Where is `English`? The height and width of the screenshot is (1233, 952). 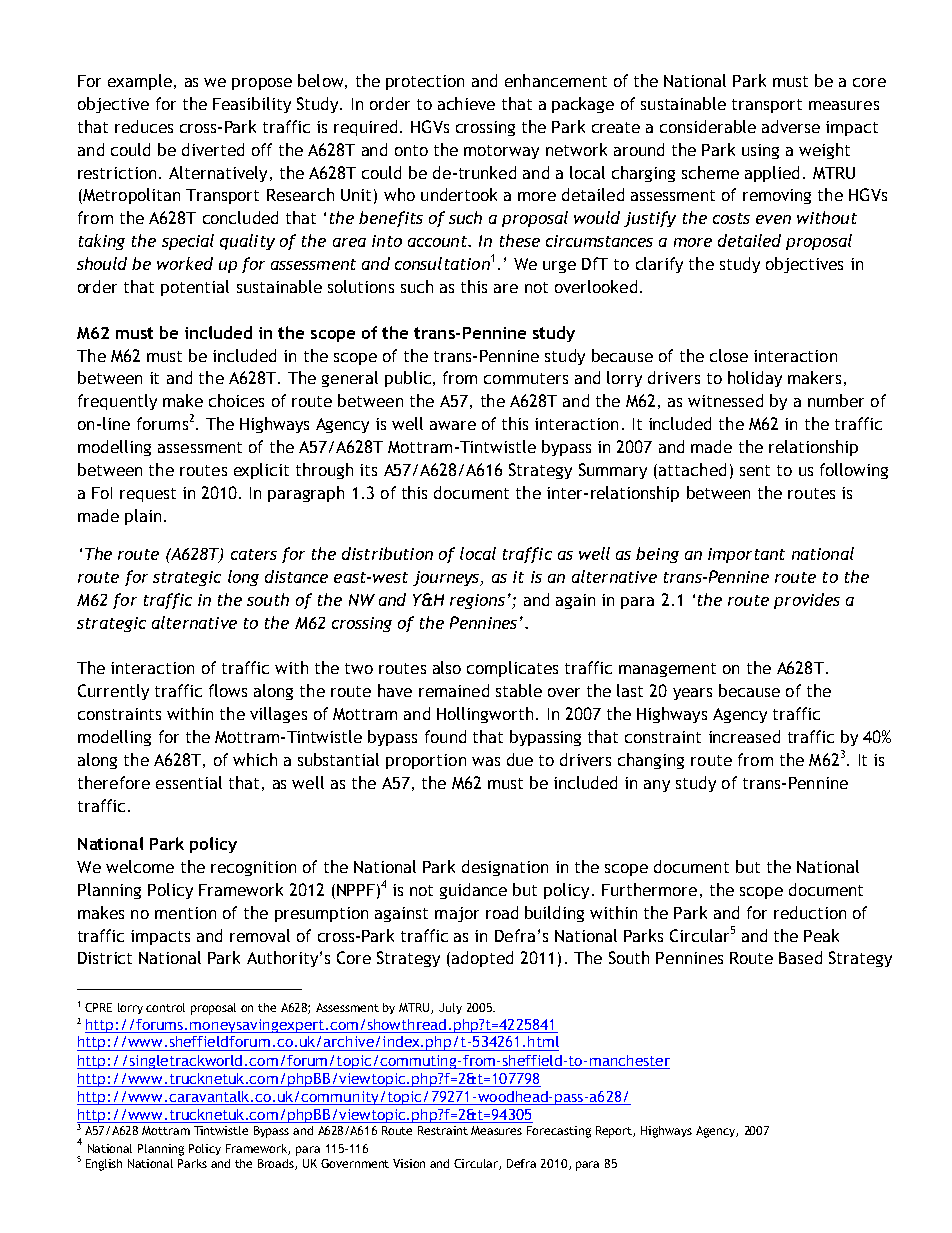
English is located at coordinates (104, 1165).
